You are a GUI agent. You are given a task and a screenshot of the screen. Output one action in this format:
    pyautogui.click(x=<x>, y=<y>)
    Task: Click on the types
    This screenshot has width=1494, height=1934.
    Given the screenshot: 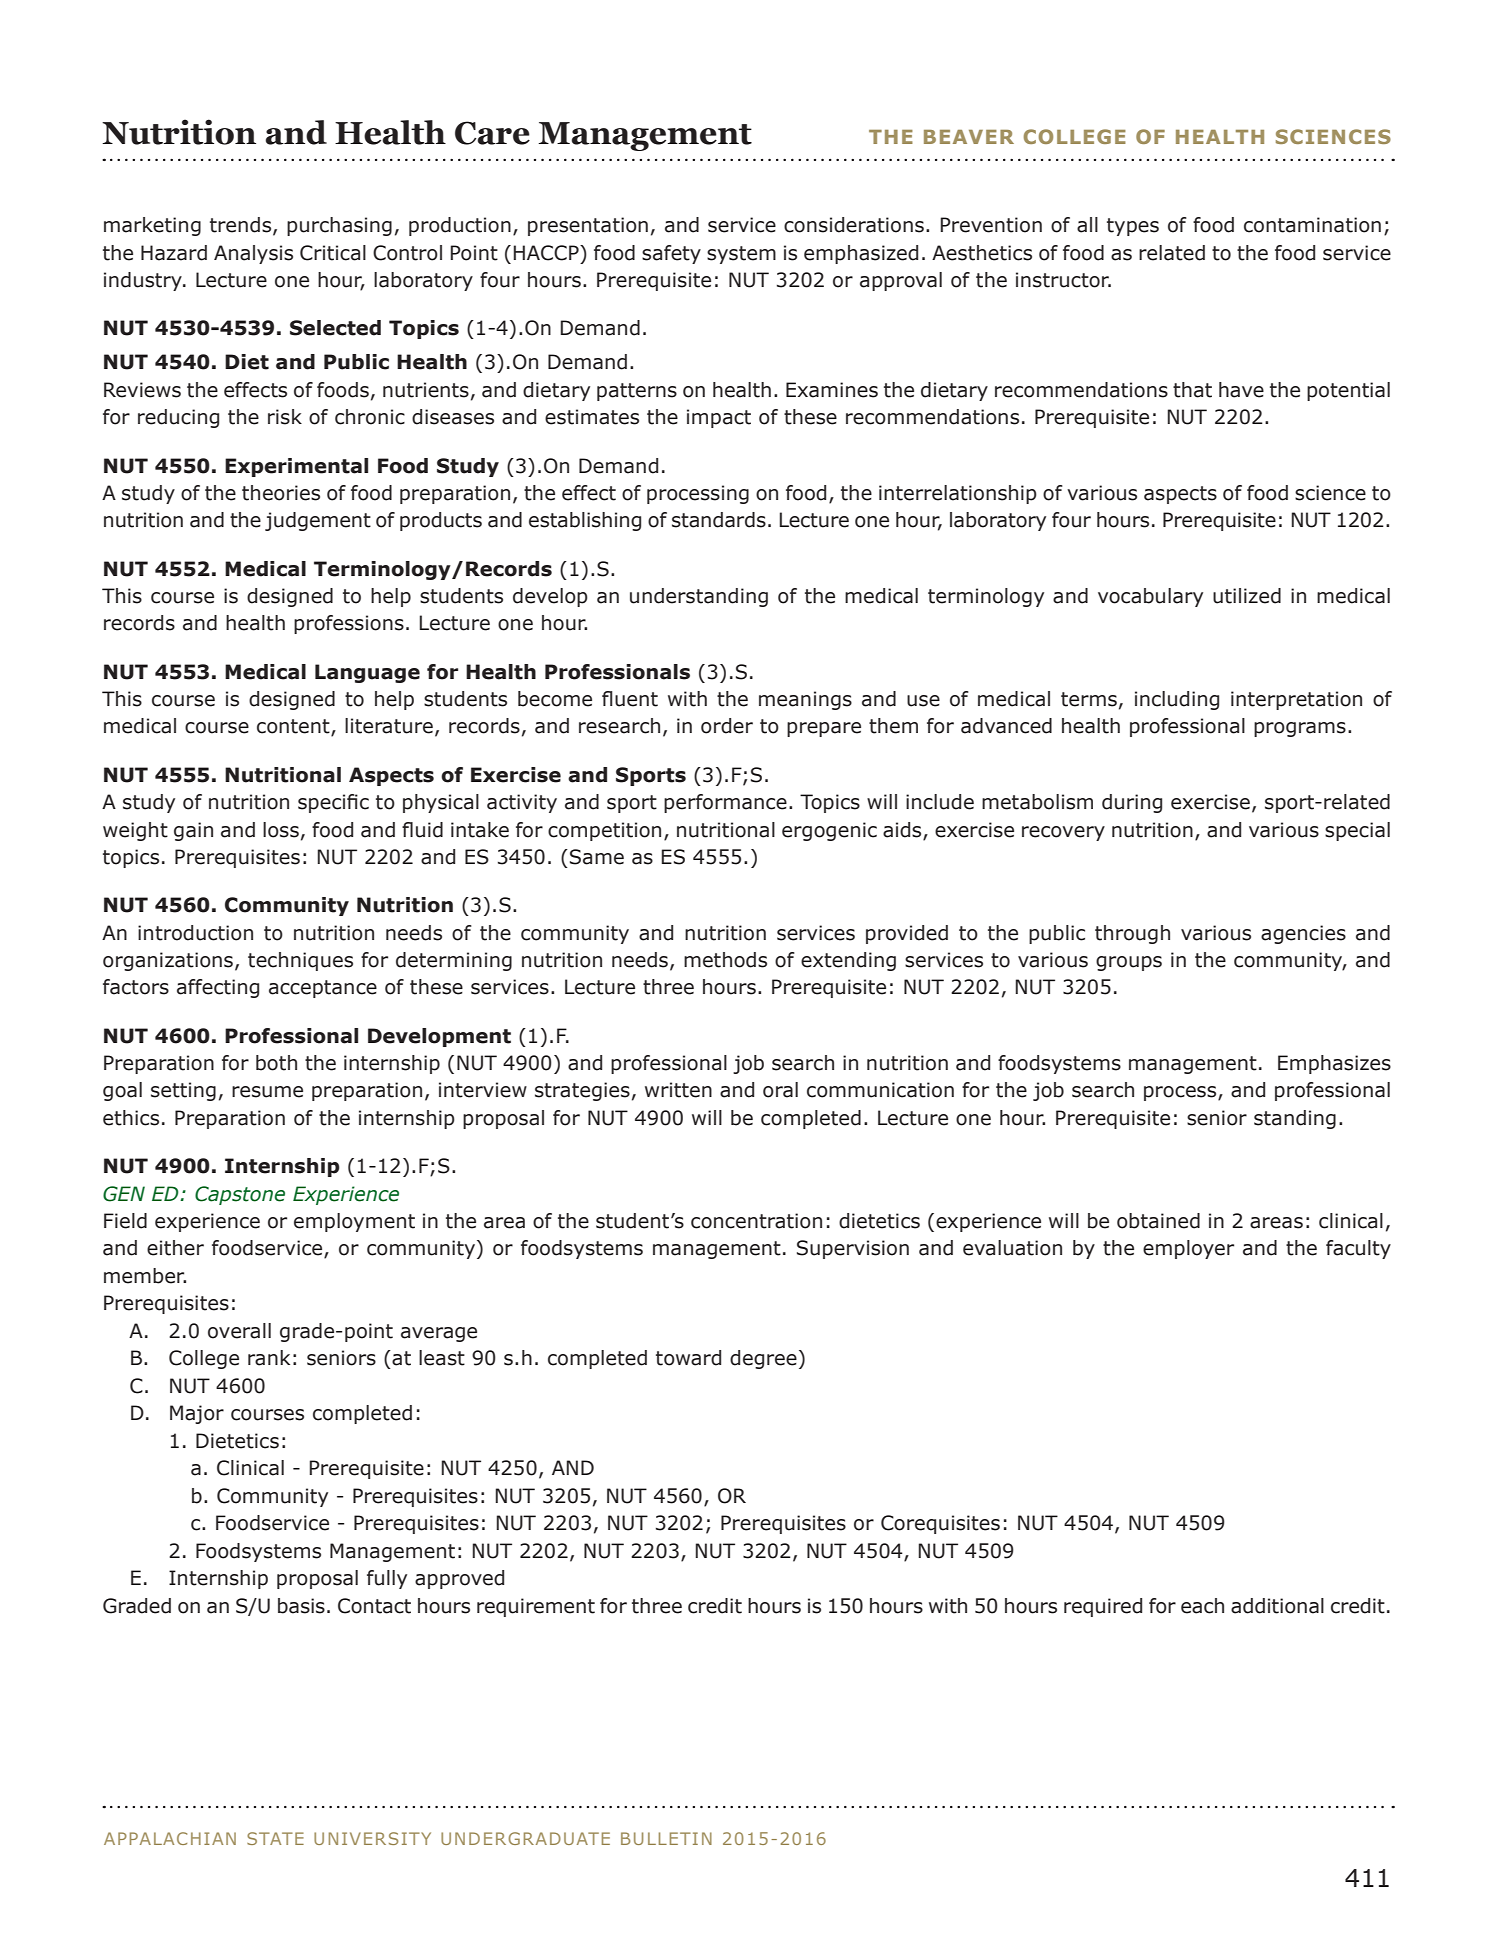 What is the action you would take?
    pyautogui.click(x=1133, y=227)
